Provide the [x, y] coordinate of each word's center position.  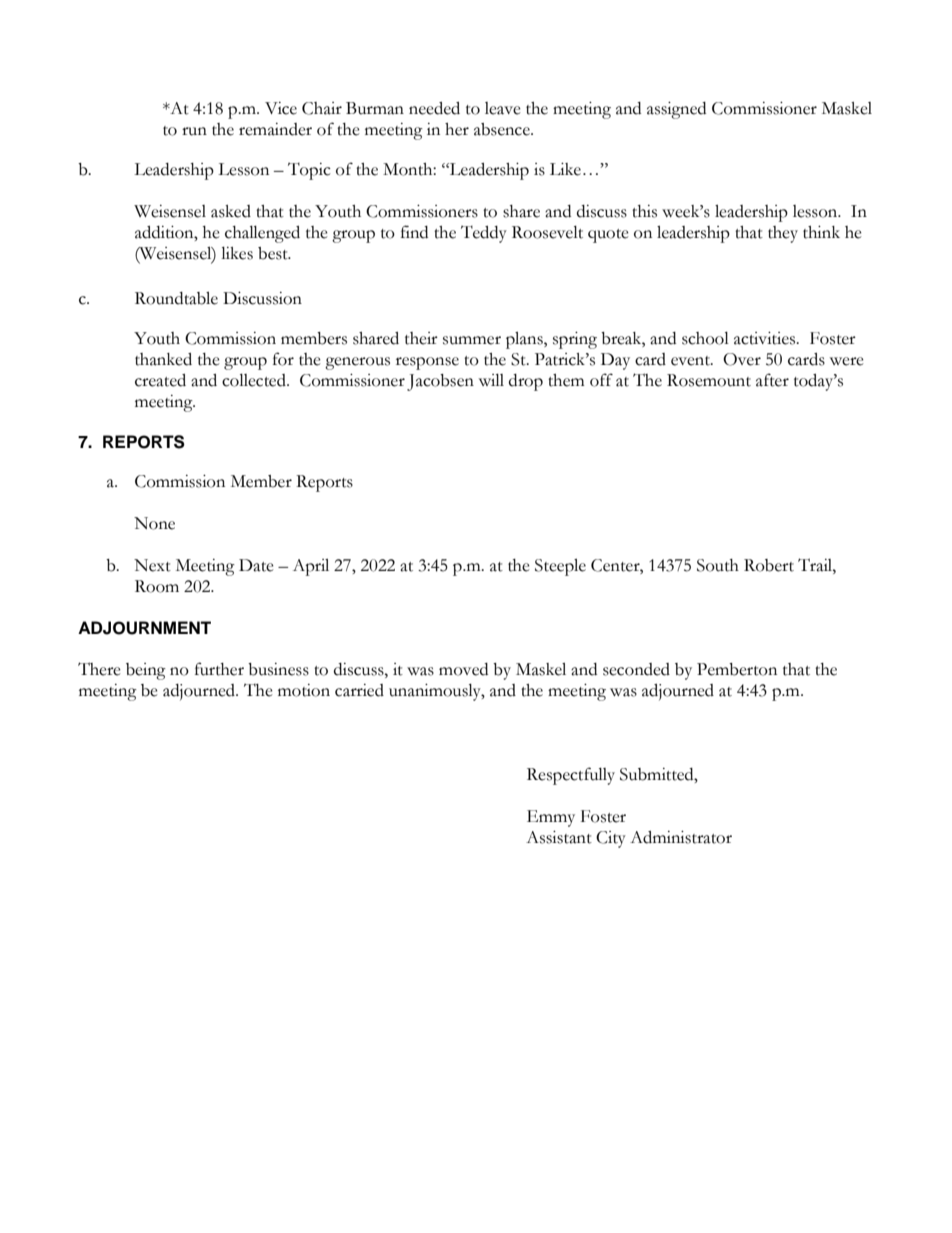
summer [472, 340]
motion [304, 690]
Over [742, 359]
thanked [163, 359]
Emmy [551, 818]
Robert [769, 565]
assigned [676, 110]
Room [157, 586]
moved [463, 669]
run [194, 131]
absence [503, 129]
